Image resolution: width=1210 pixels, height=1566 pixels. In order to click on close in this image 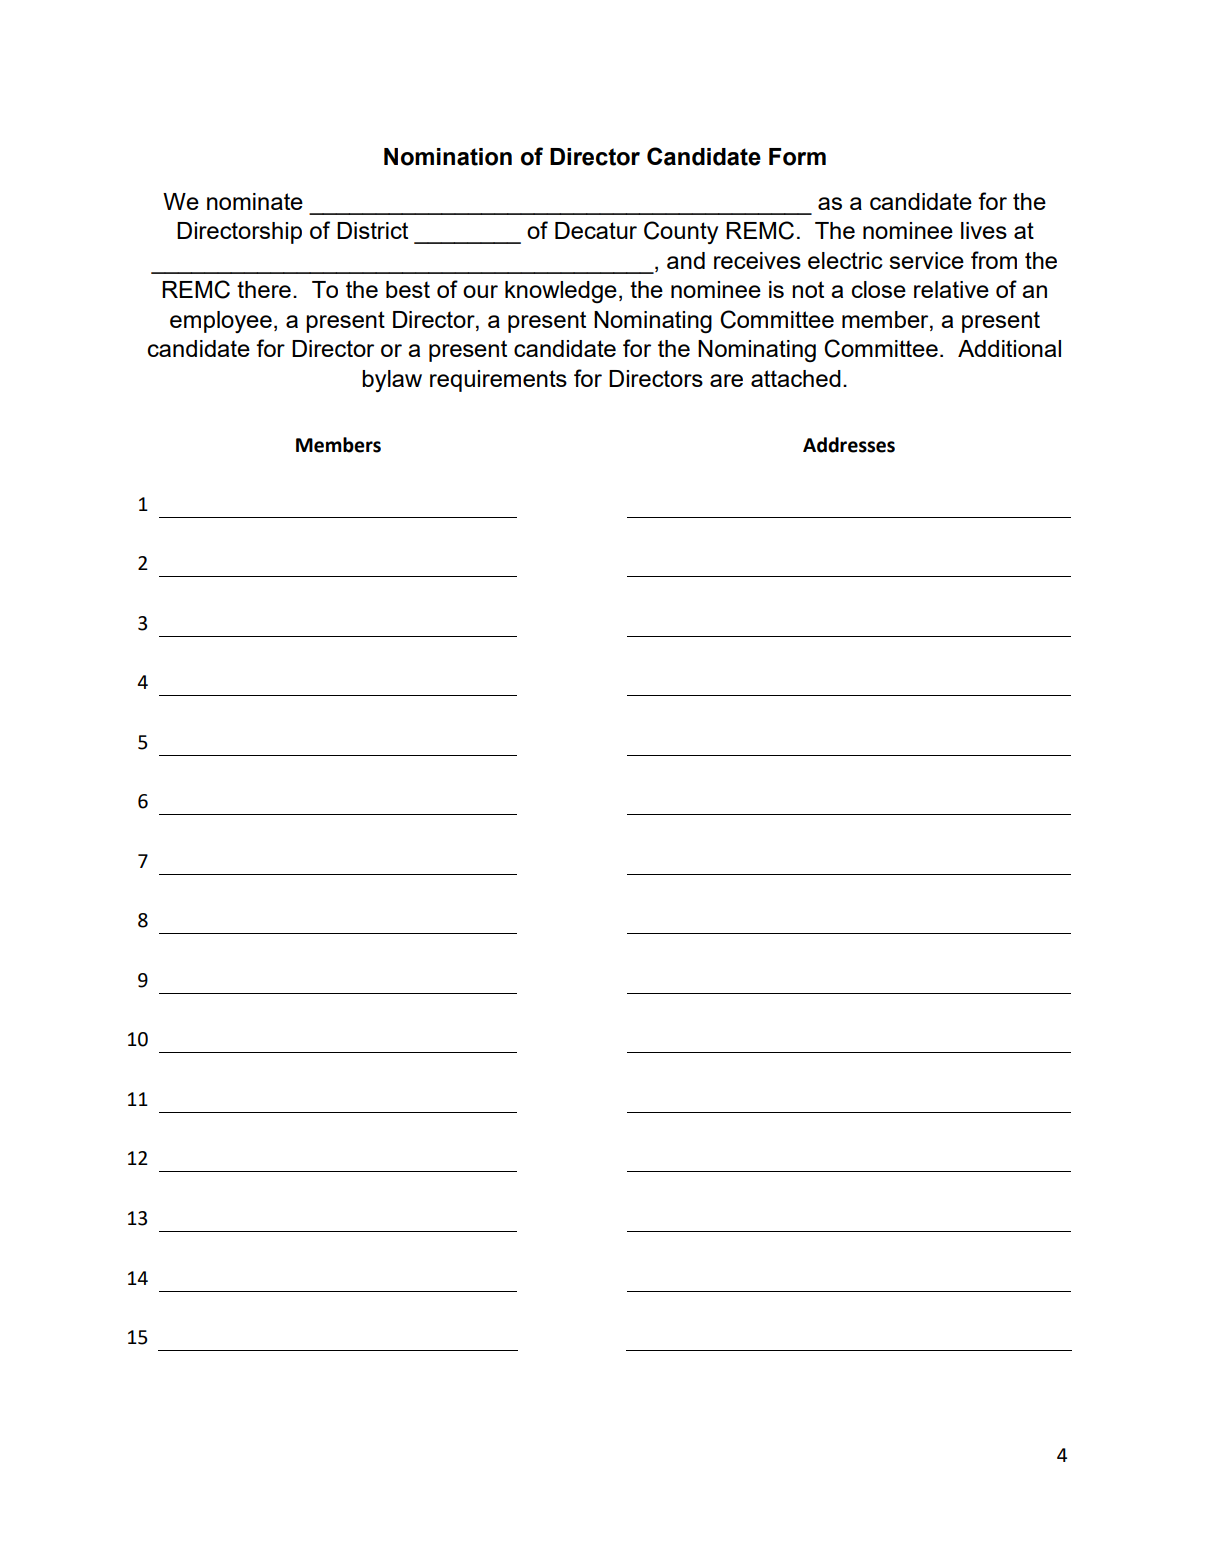, I will do `click(879, 289)`.
